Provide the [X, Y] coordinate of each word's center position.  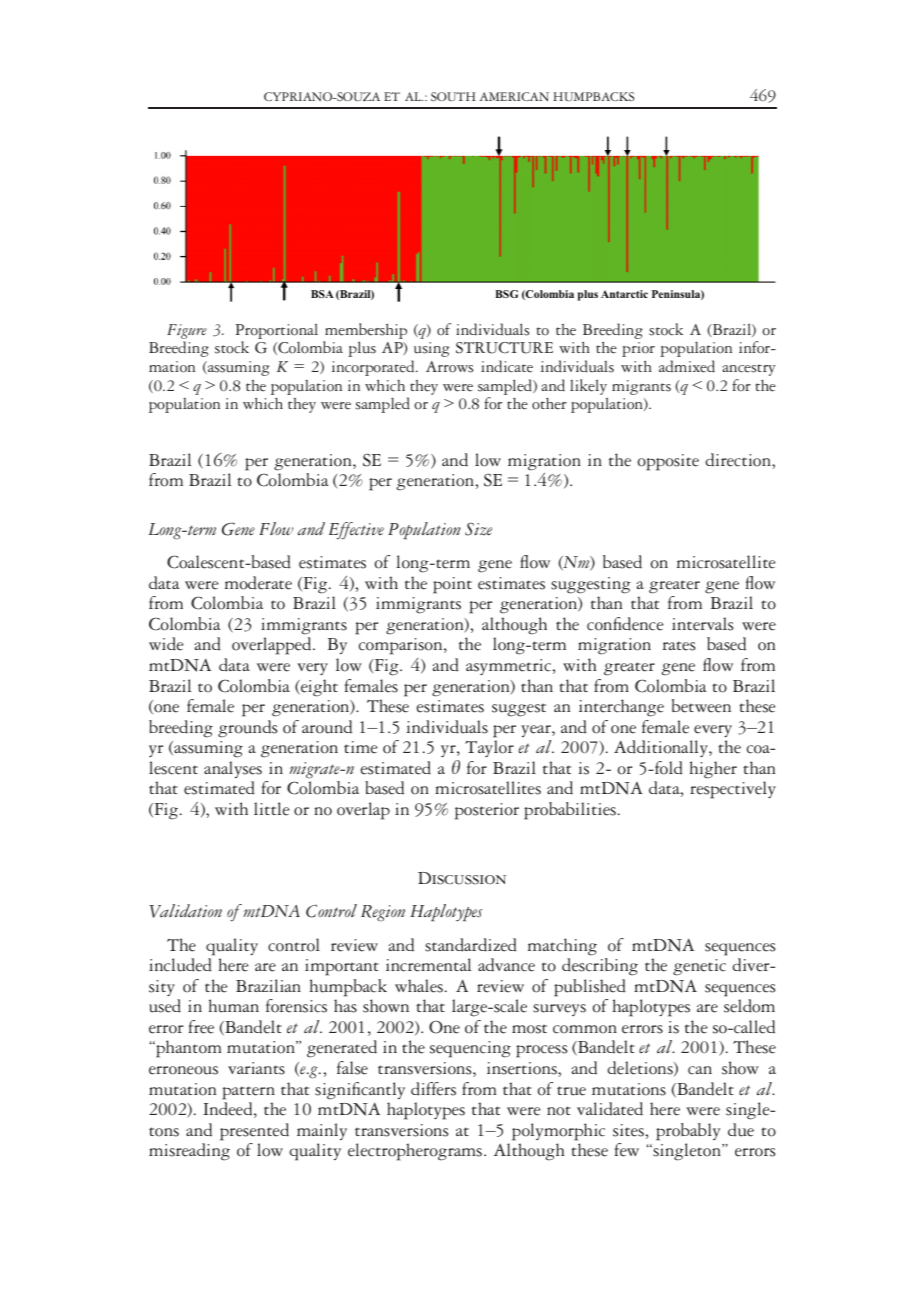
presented [254, 1132]
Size [478, 529]
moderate [258, 583]
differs [433, 1089]
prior [638, 349]
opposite [668, 462]
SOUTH [453, 96]
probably [688, 1132]
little [272, 809]
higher [713, 770]
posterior [487, 811]
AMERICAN [514, 97]
